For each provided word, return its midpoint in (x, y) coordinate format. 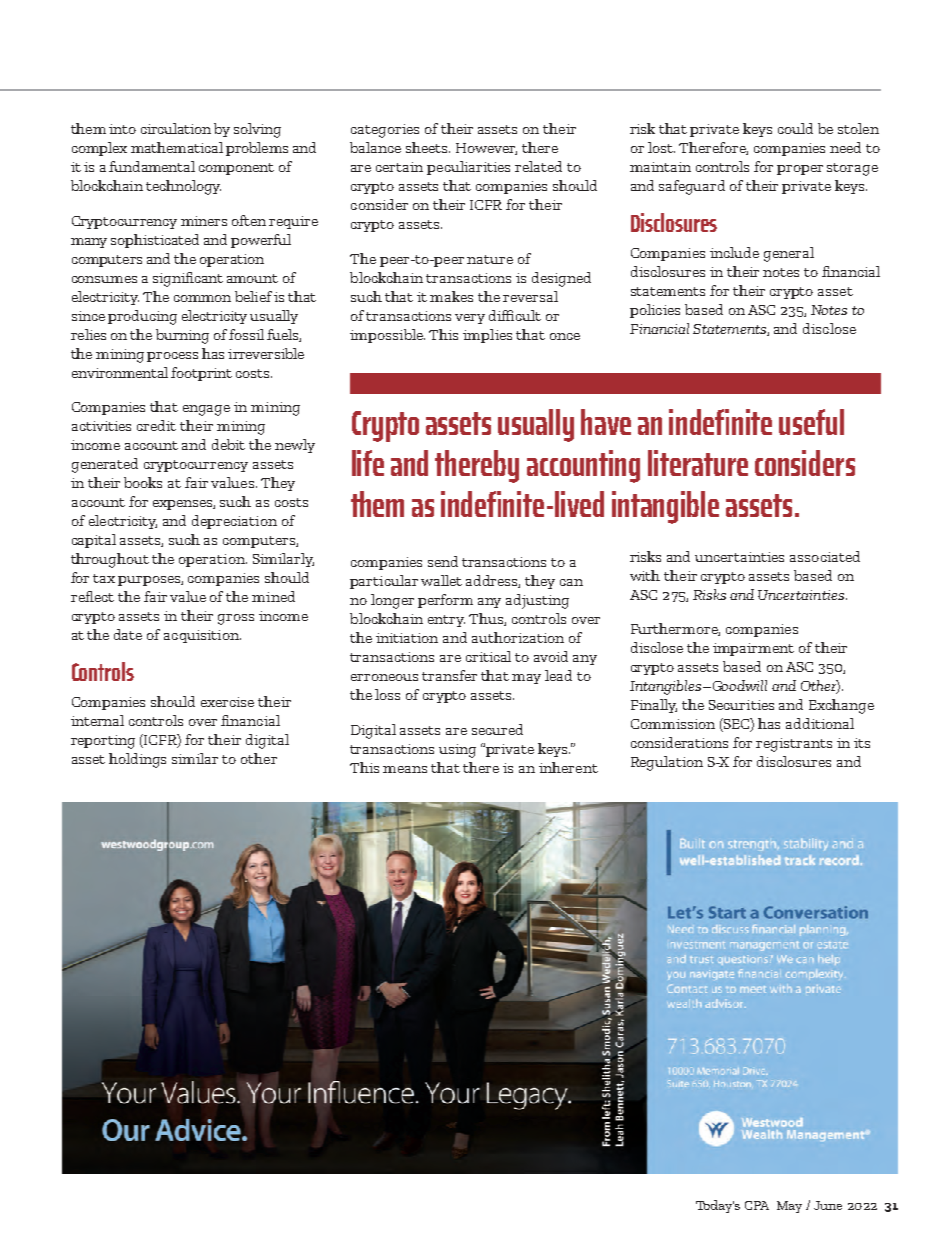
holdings (137, 760)
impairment (753, 649)
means (405, 769)
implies (487, 336)
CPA (757, 1205)
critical (488, 656)
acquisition (202, 636)
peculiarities (468, 168)
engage (206, 410)
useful (811, 422)
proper (800, 170)
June (828, 1205)
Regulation (667, 763)
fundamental (152, 166)
